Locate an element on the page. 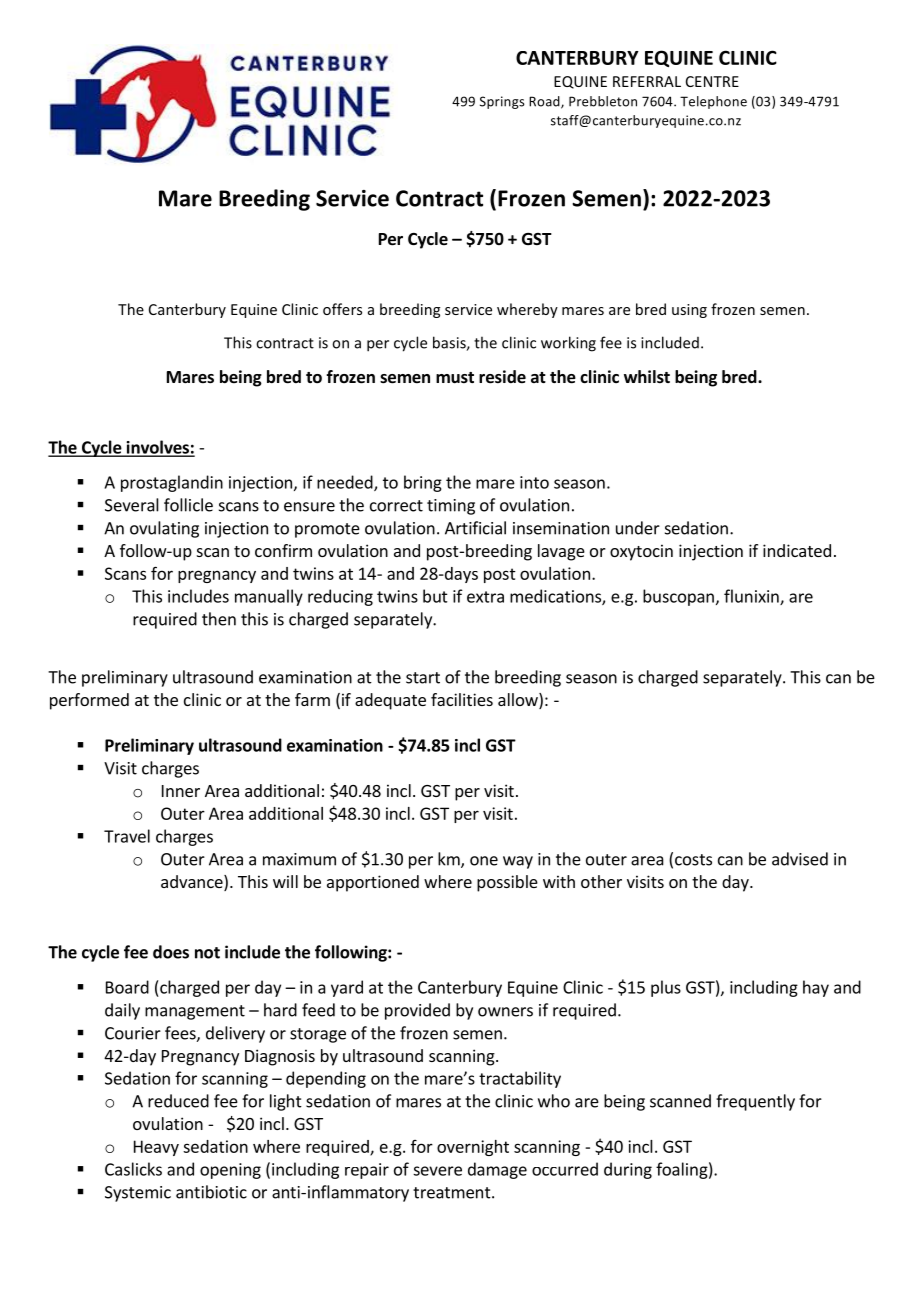  under is located at coordinates (638, 528).
